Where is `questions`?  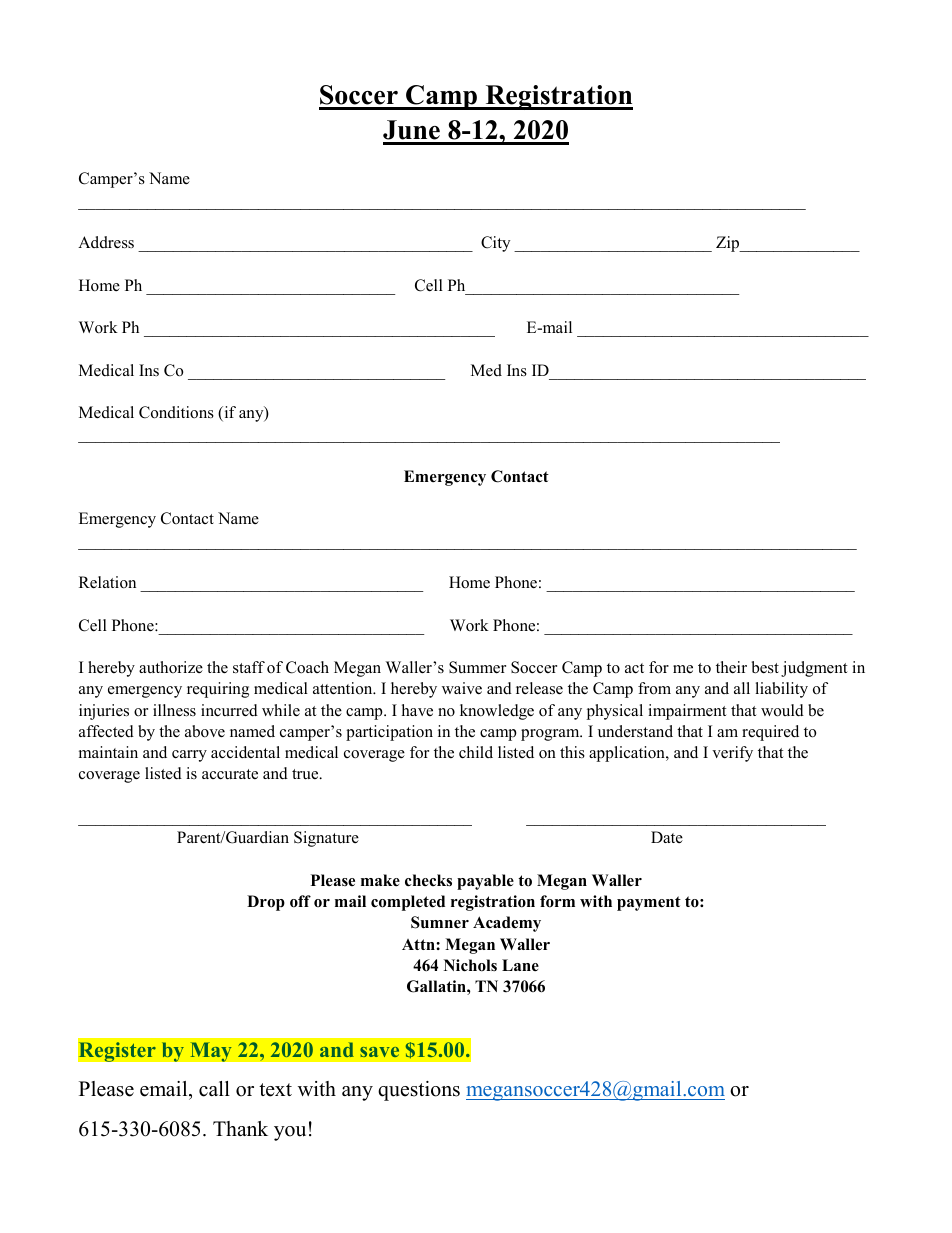
questions is located at coordinates (419, 1091).
